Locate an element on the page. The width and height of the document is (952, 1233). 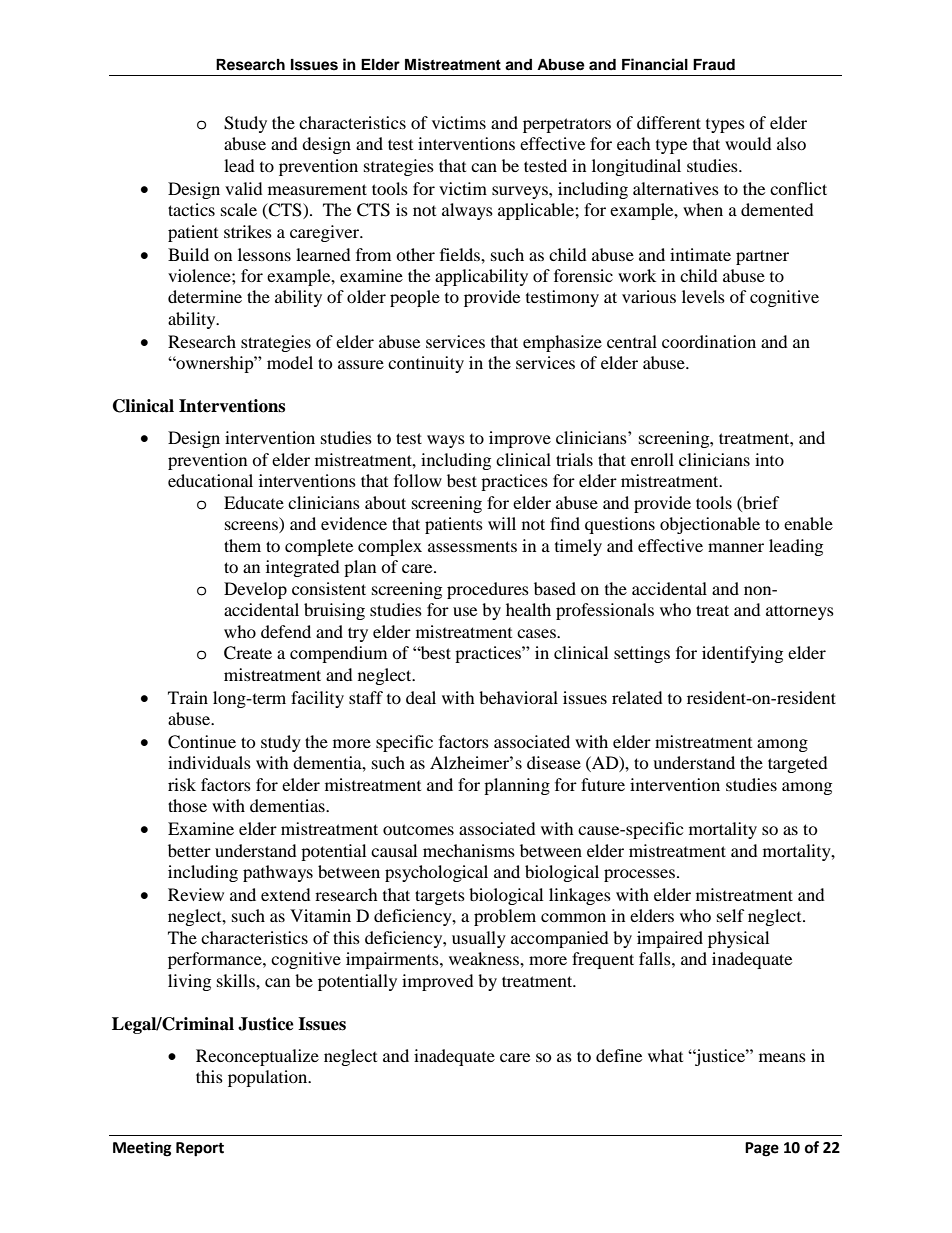
Page is located at coordinates (762, 1149).
